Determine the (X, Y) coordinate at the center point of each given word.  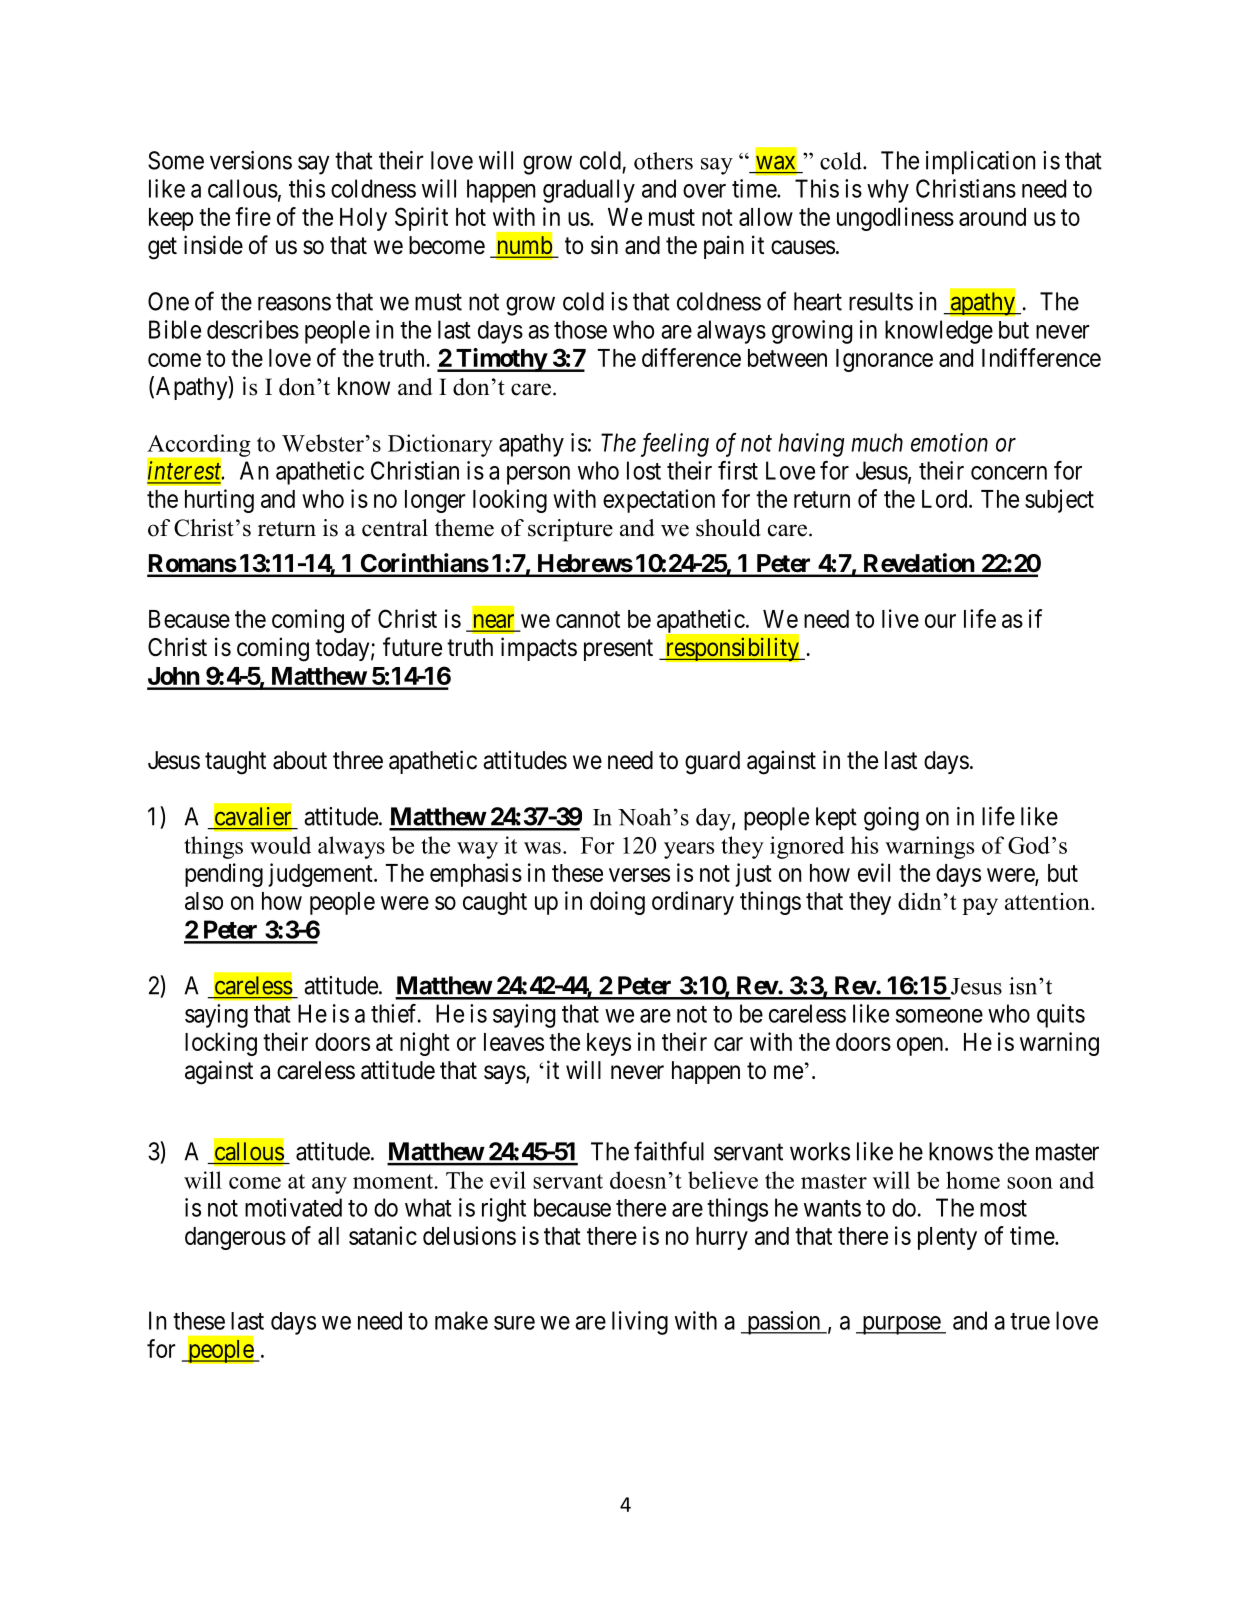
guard (712, 763)
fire (253, 216)
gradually (589, 191)
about (300, 760)
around (992, 217)
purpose (901, 1325)
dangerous (235, 1238)
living (640, 1323)
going (891, 819)
